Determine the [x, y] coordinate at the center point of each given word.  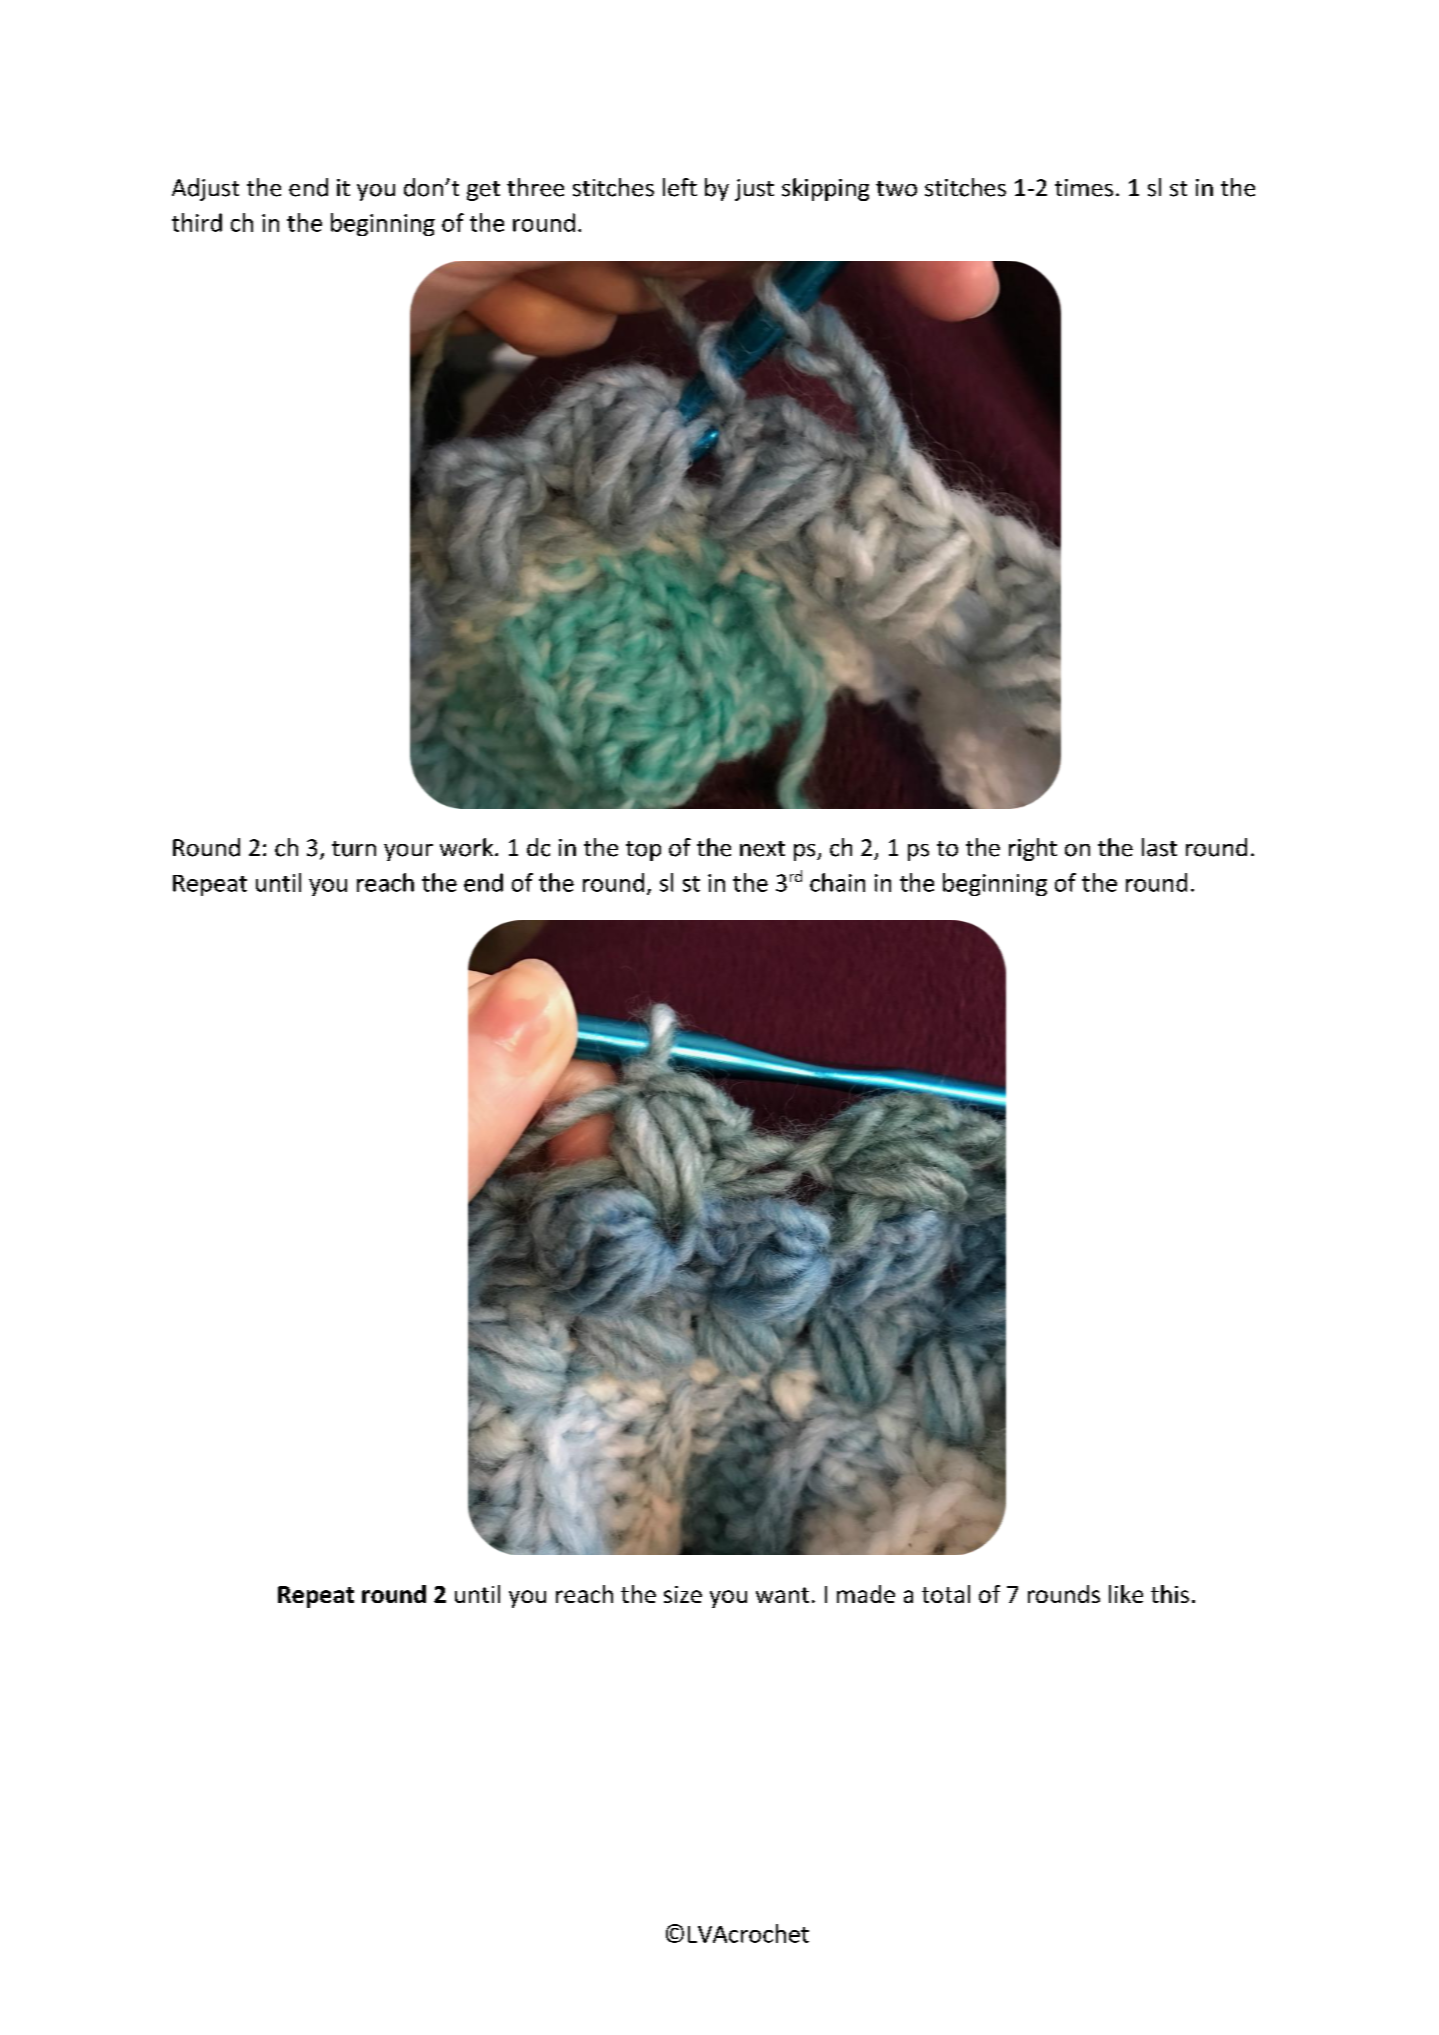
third [197, 222]
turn [354, 849]
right [1033, 849]
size [683, 1594]
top [643, 851]
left [680, 187]
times [1084, 188]
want [782, 1595]
